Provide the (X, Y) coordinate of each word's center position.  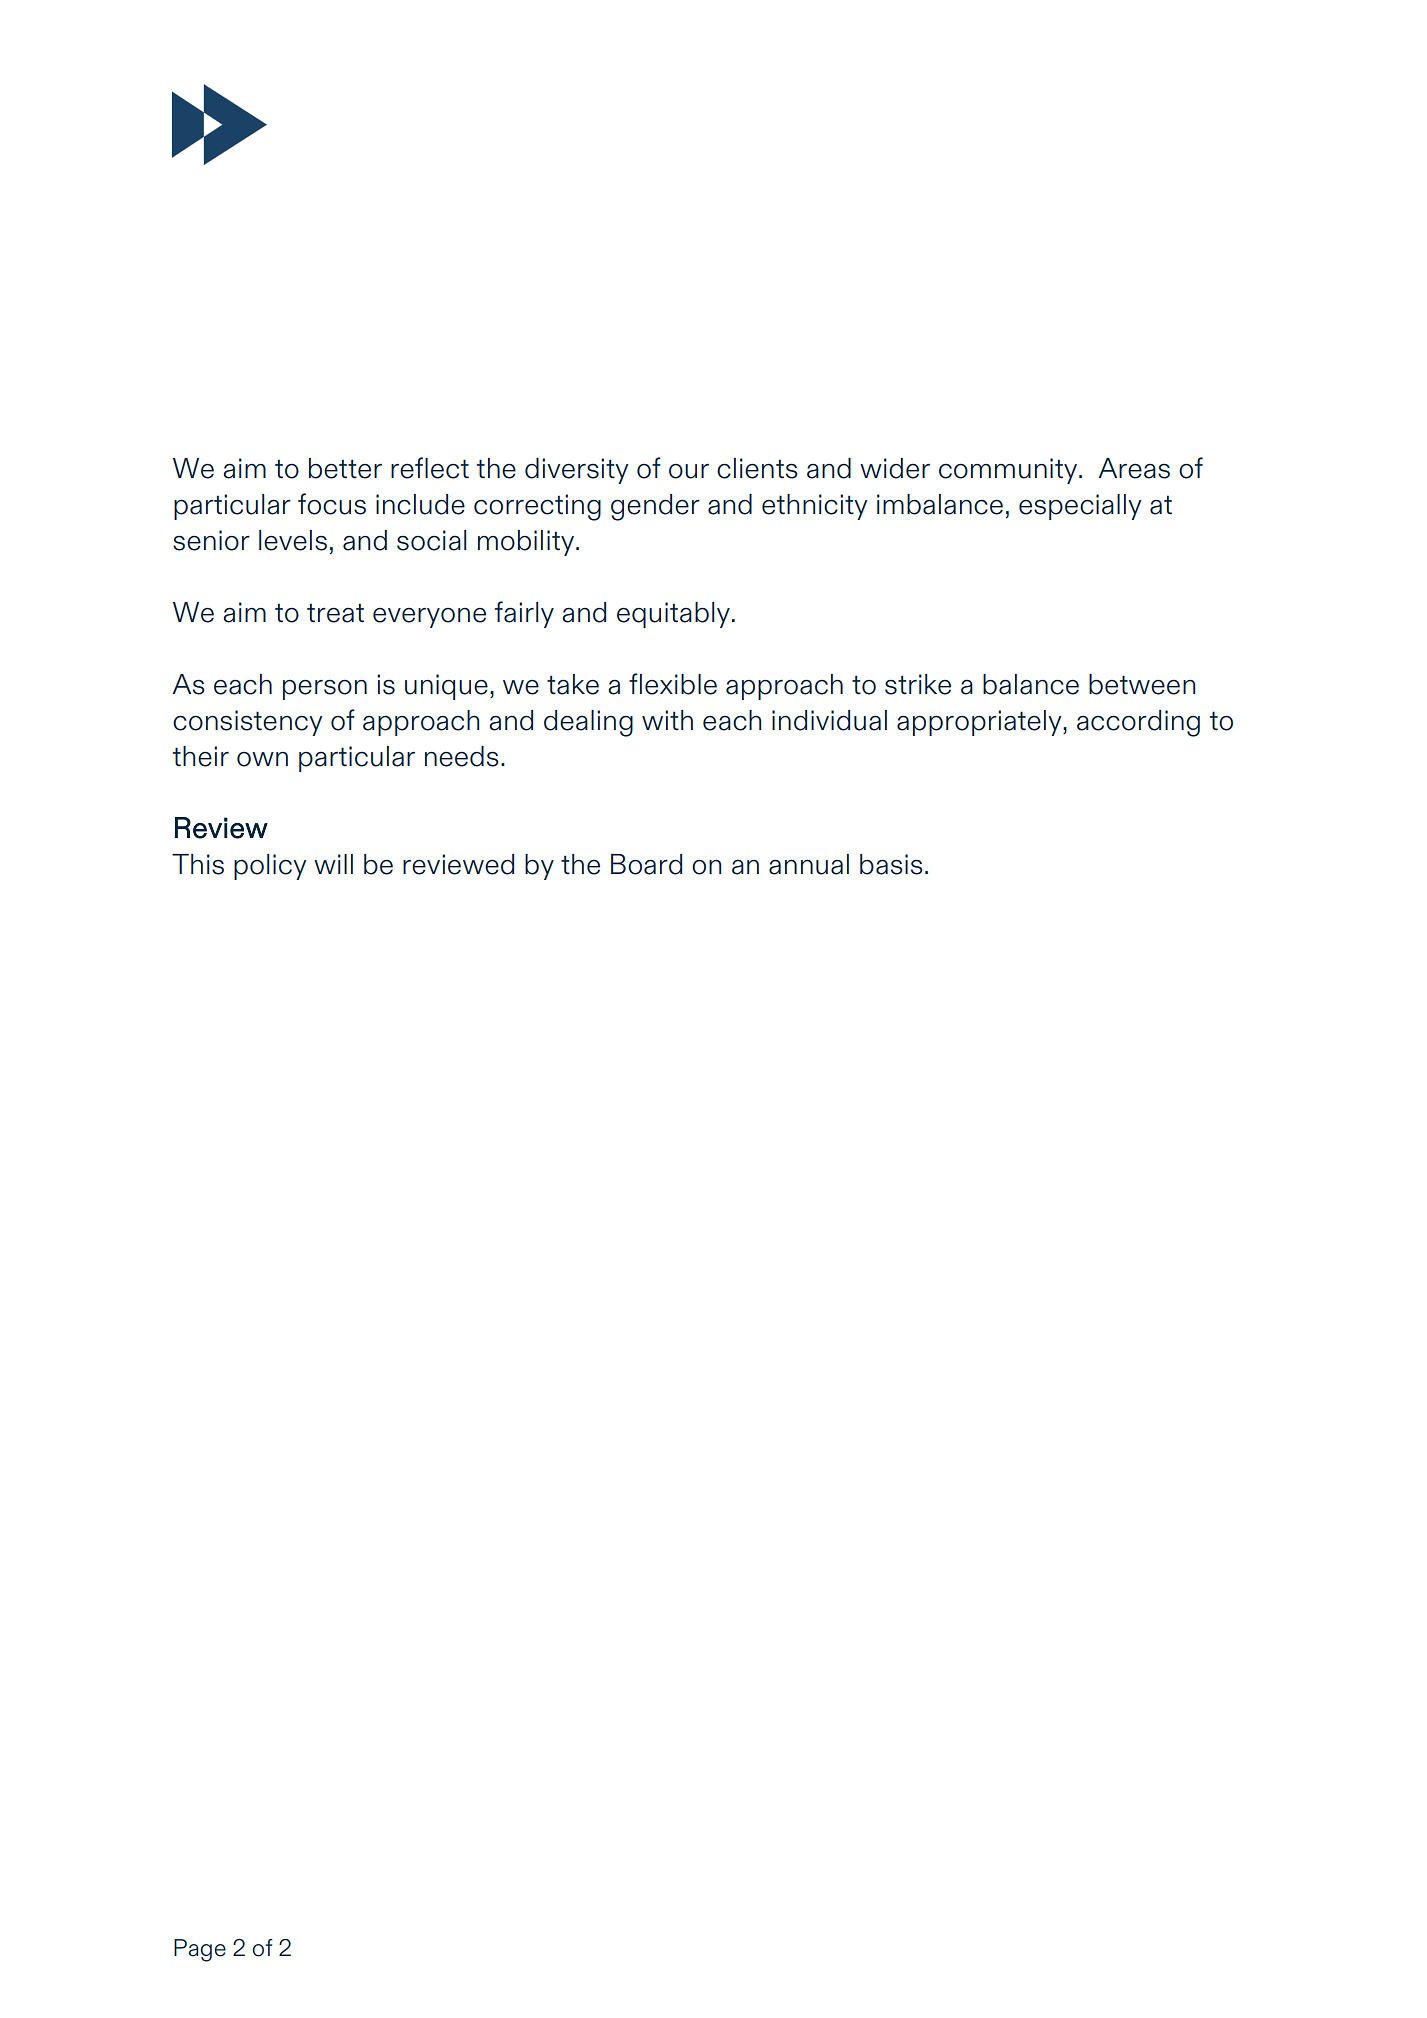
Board (646, 864)
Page (200, 1950)
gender (655, 507)
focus (332, 504)
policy (270, 867)
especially (1080, 507)
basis (891, 864)
